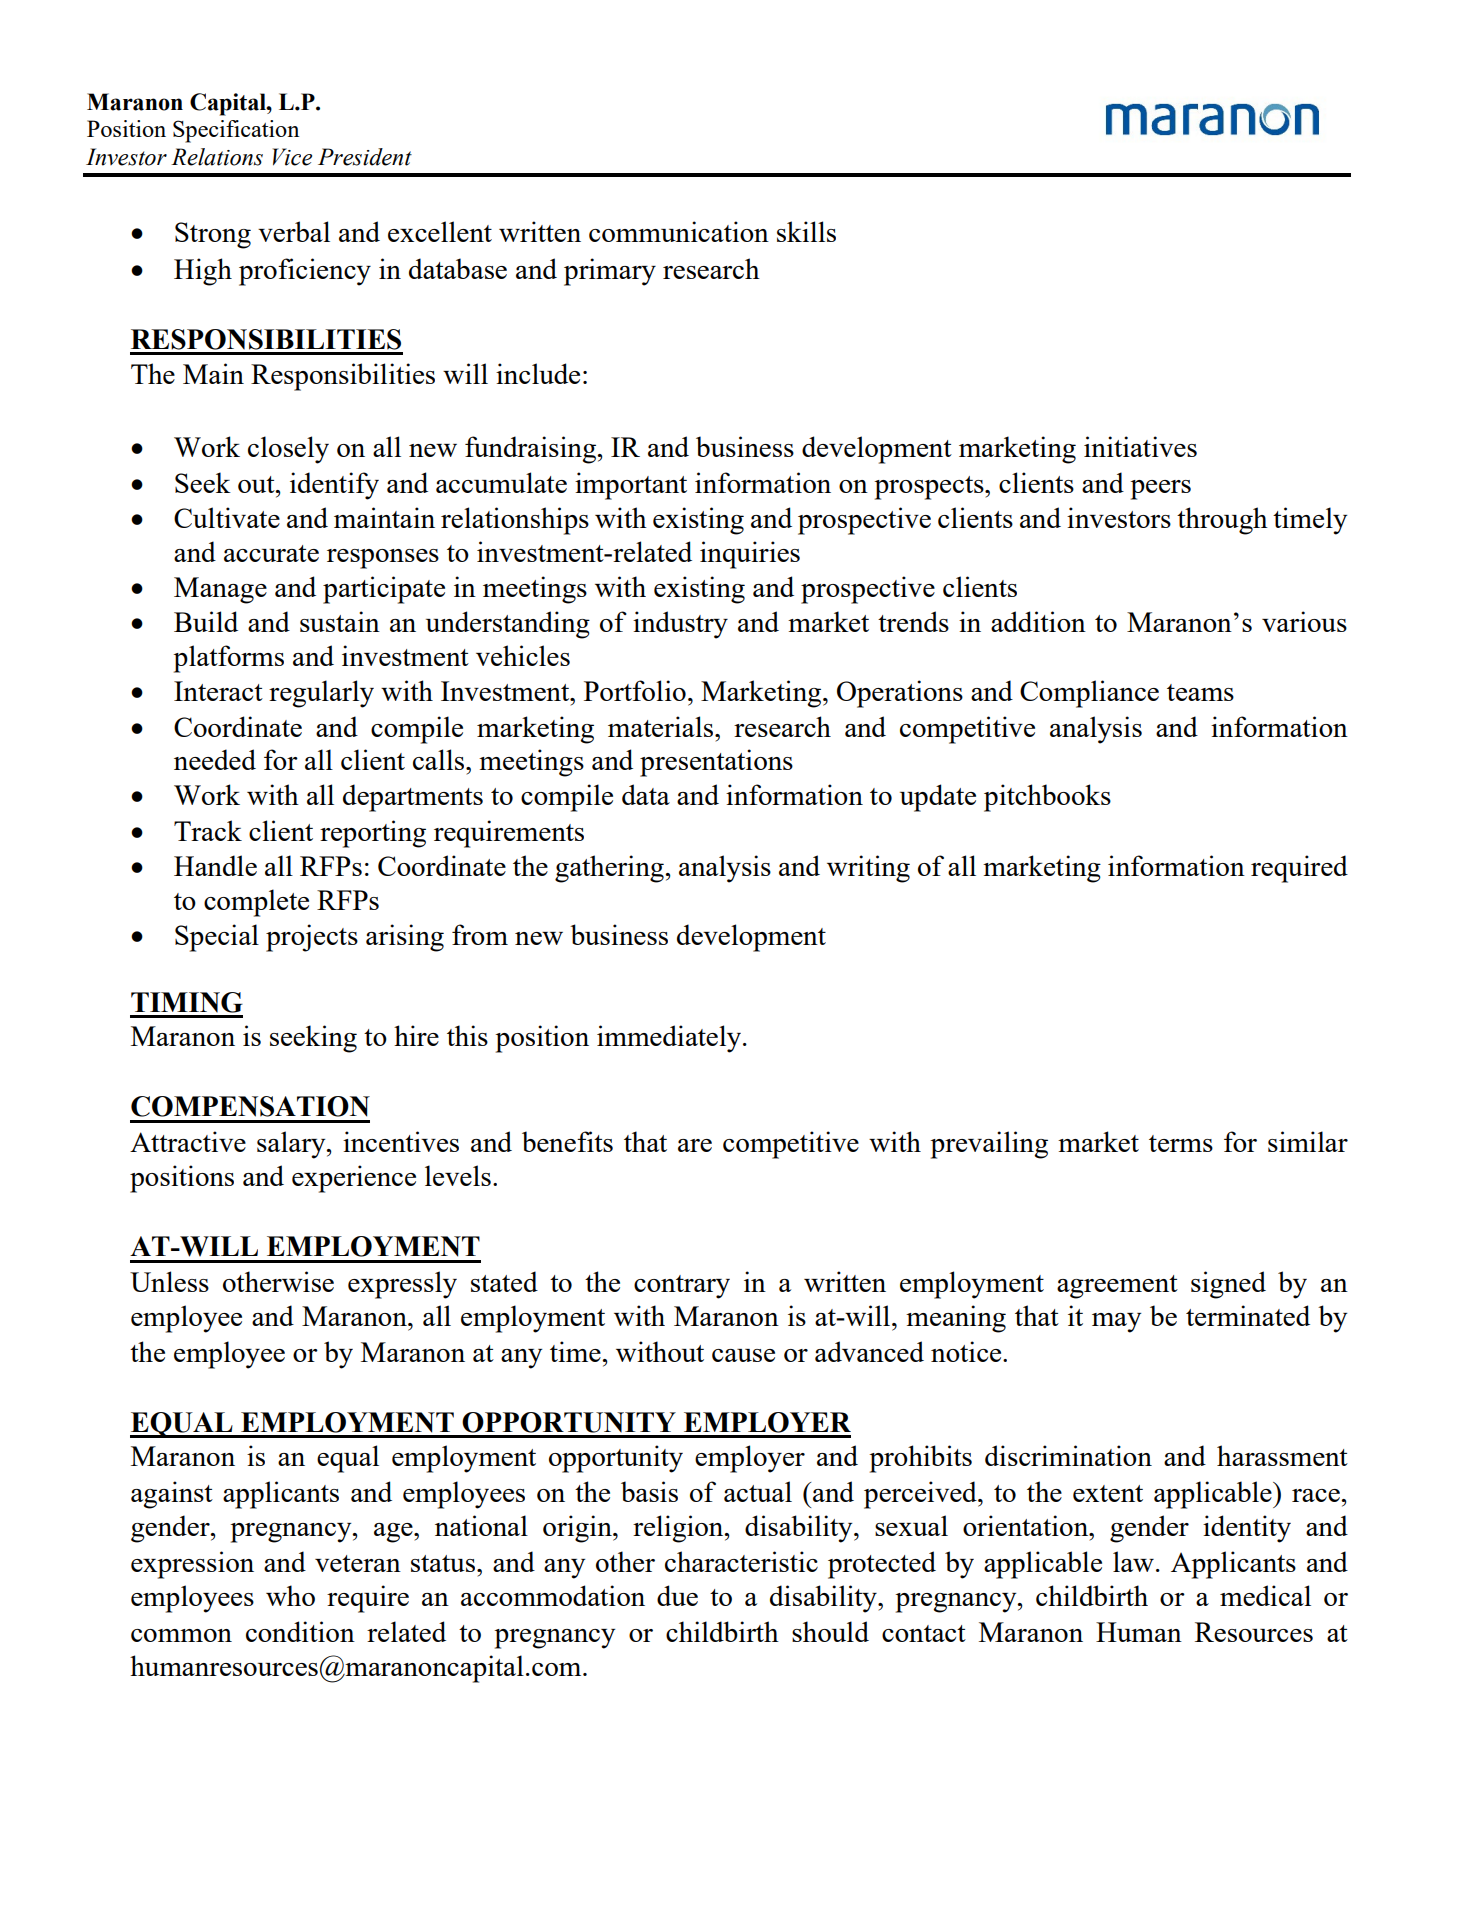 This document has width=1478, height=1913. Describe the element at coordinates (1140, 446) in the document. I see `initiatives` at that location.
